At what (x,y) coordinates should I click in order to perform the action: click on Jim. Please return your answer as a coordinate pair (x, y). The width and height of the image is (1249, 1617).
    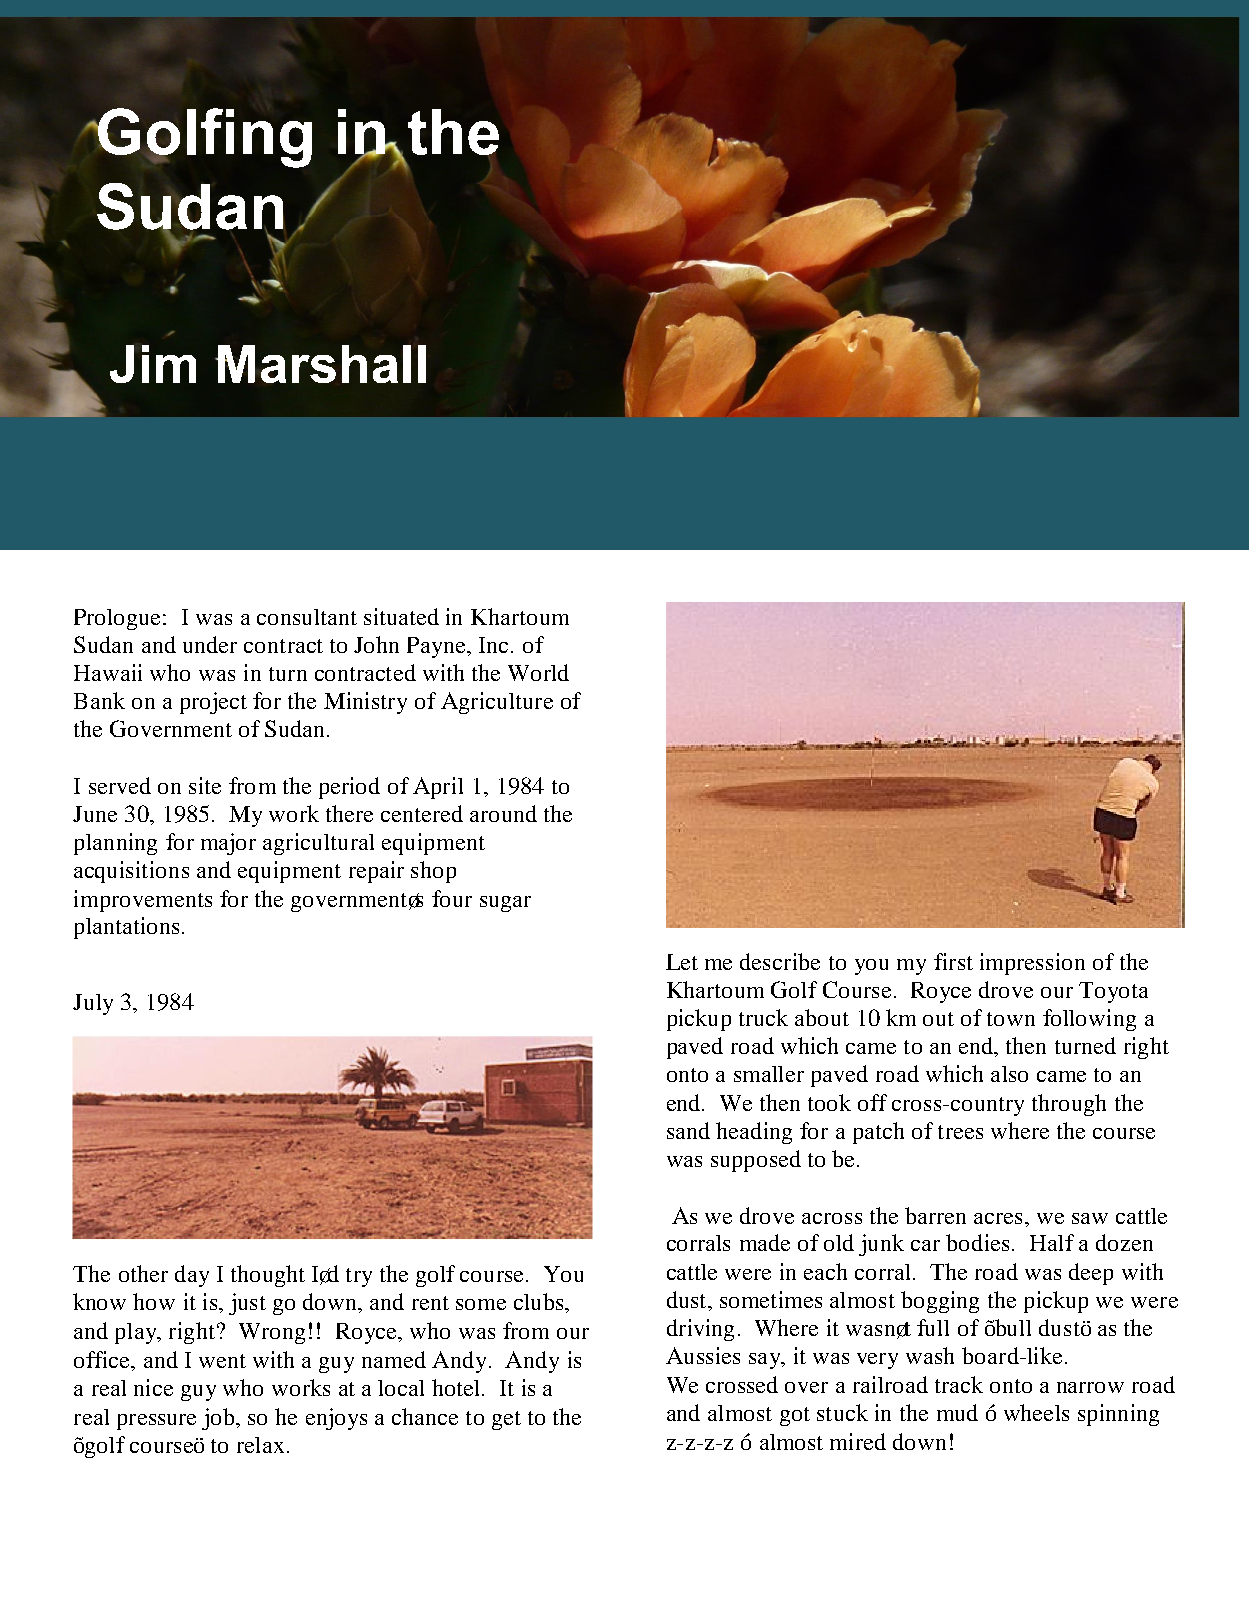
    Looking at the image, I should click on (153, 364).
